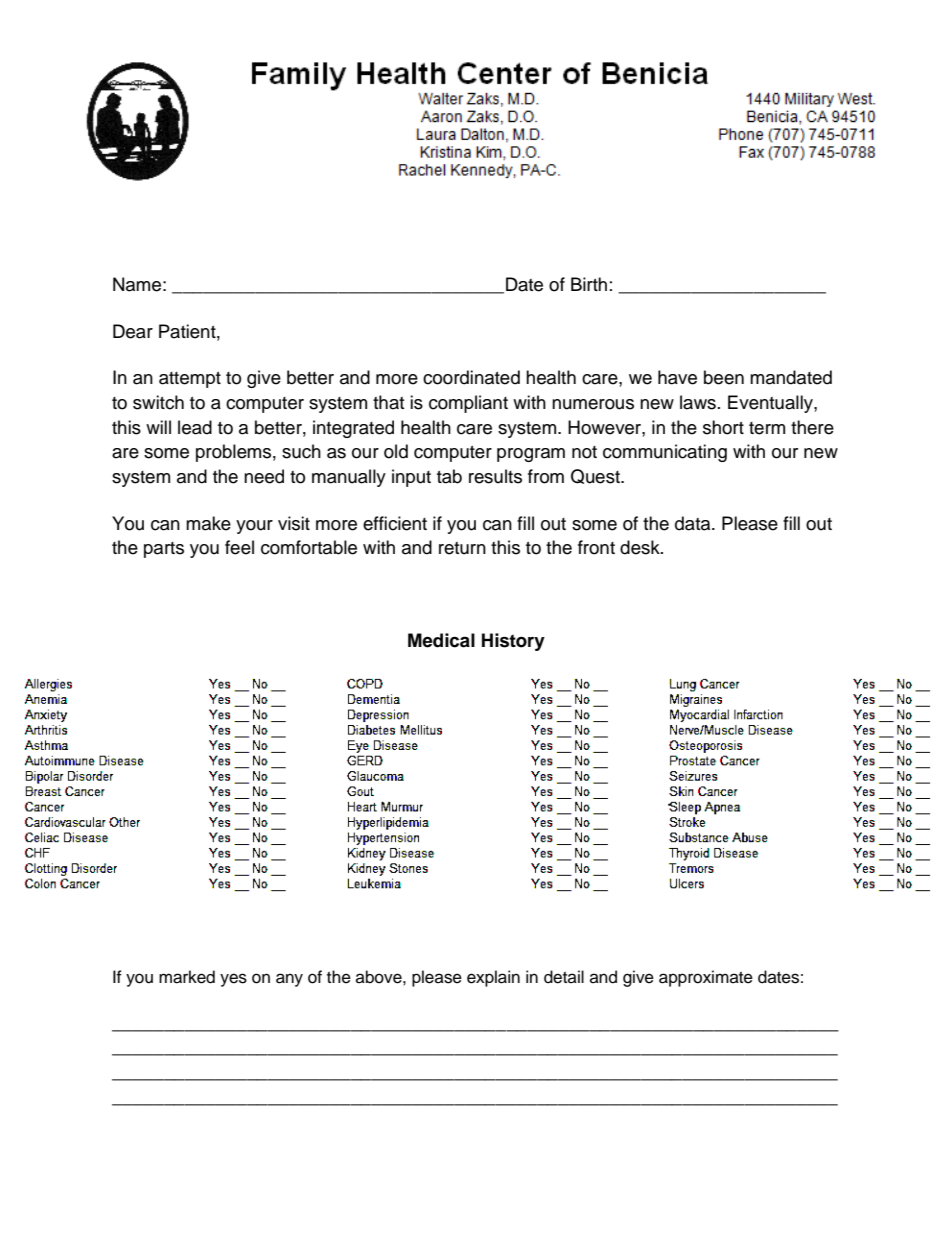 The image size is (952, 1233). What do you see at coordinates (493, 978) in the screenshot?
I see `explain` at bounding box center [493, 978].
